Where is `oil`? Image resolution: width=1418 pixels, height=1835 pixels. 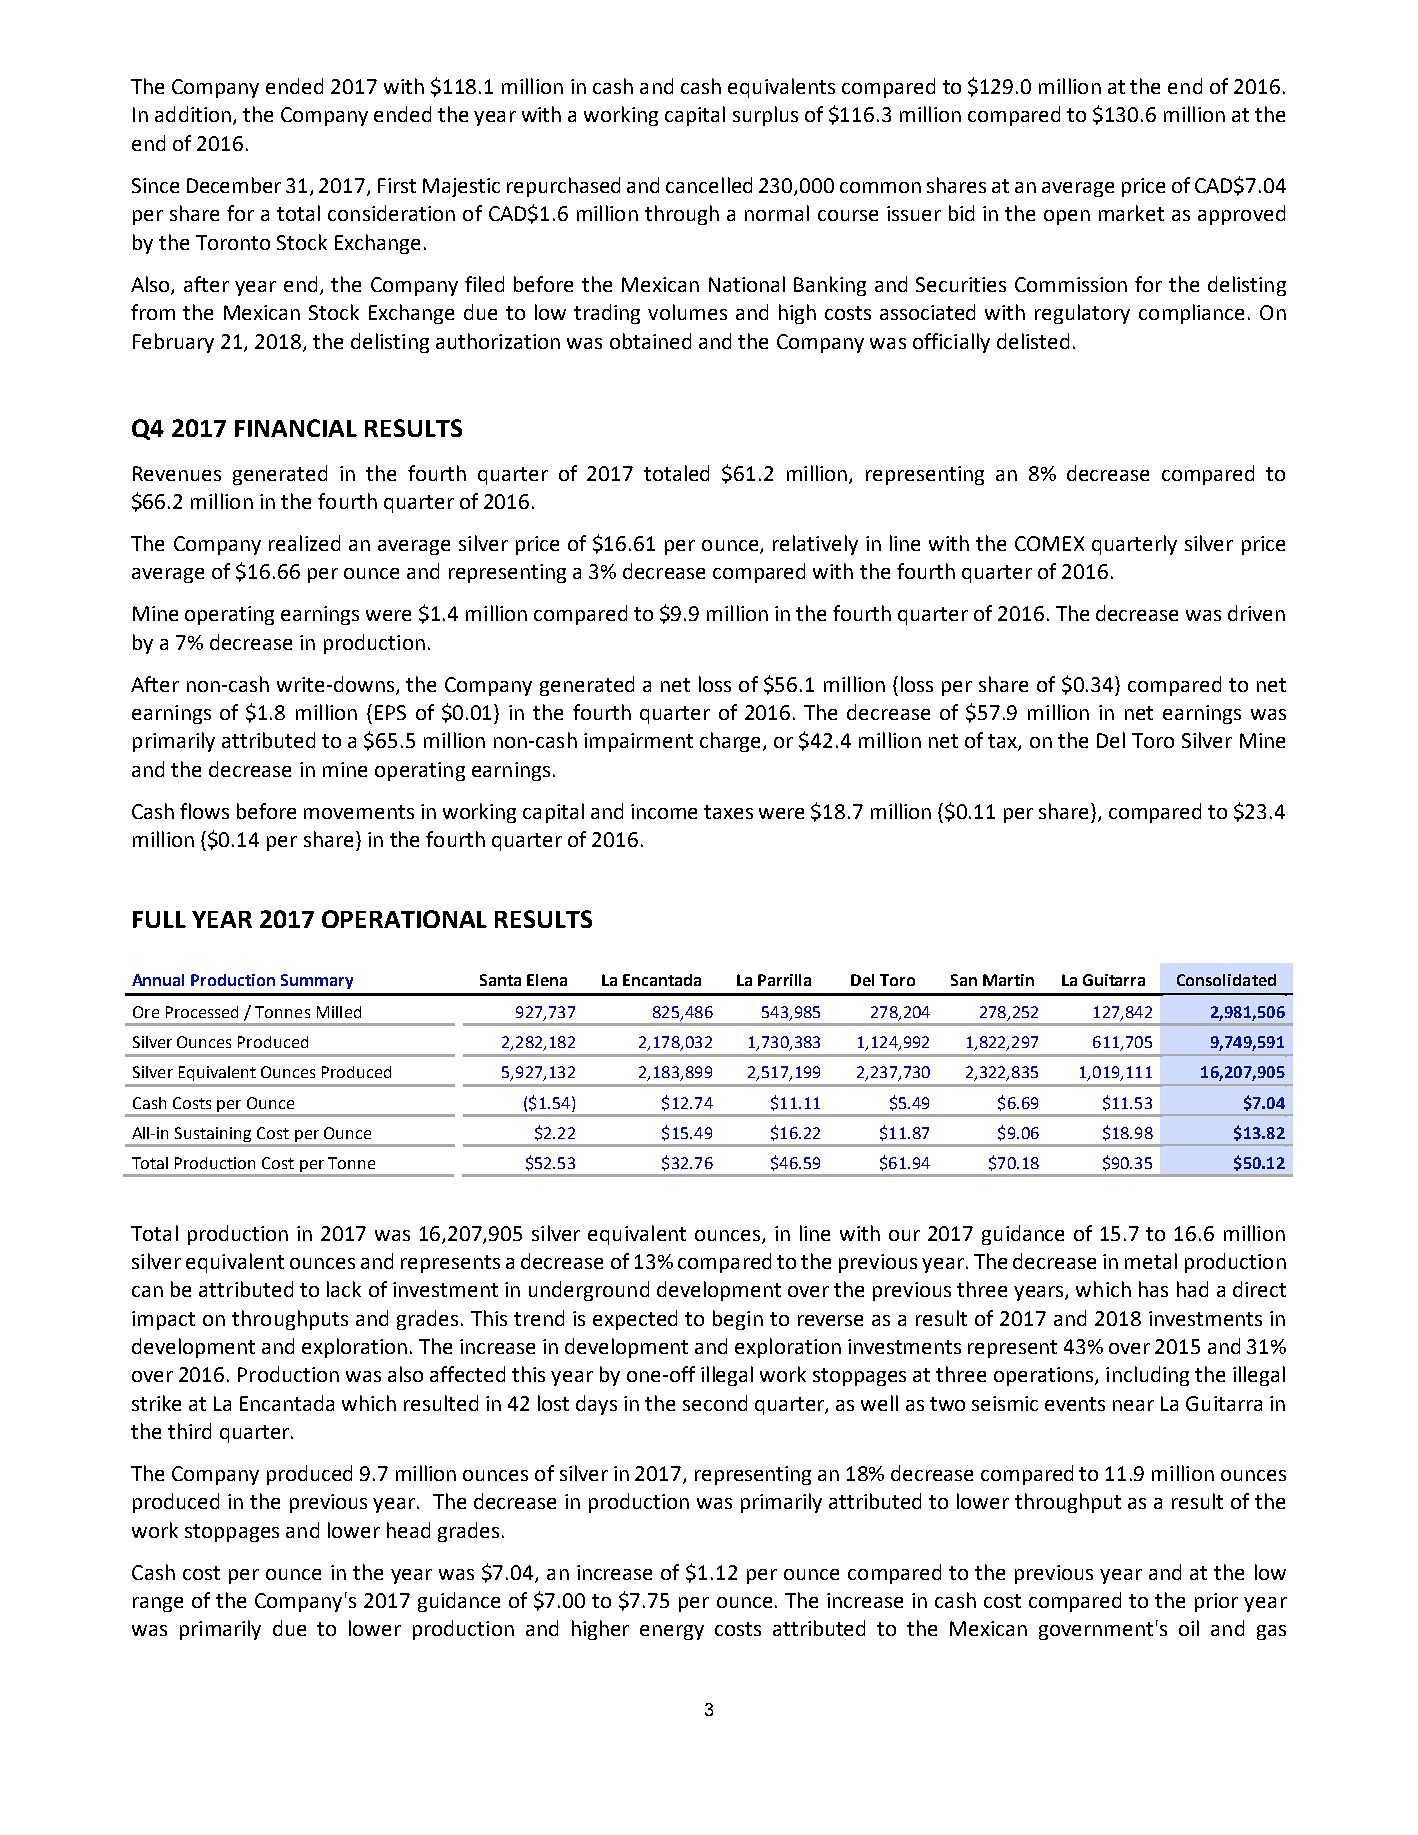 oil is located at coordinates (1189, 1628).
